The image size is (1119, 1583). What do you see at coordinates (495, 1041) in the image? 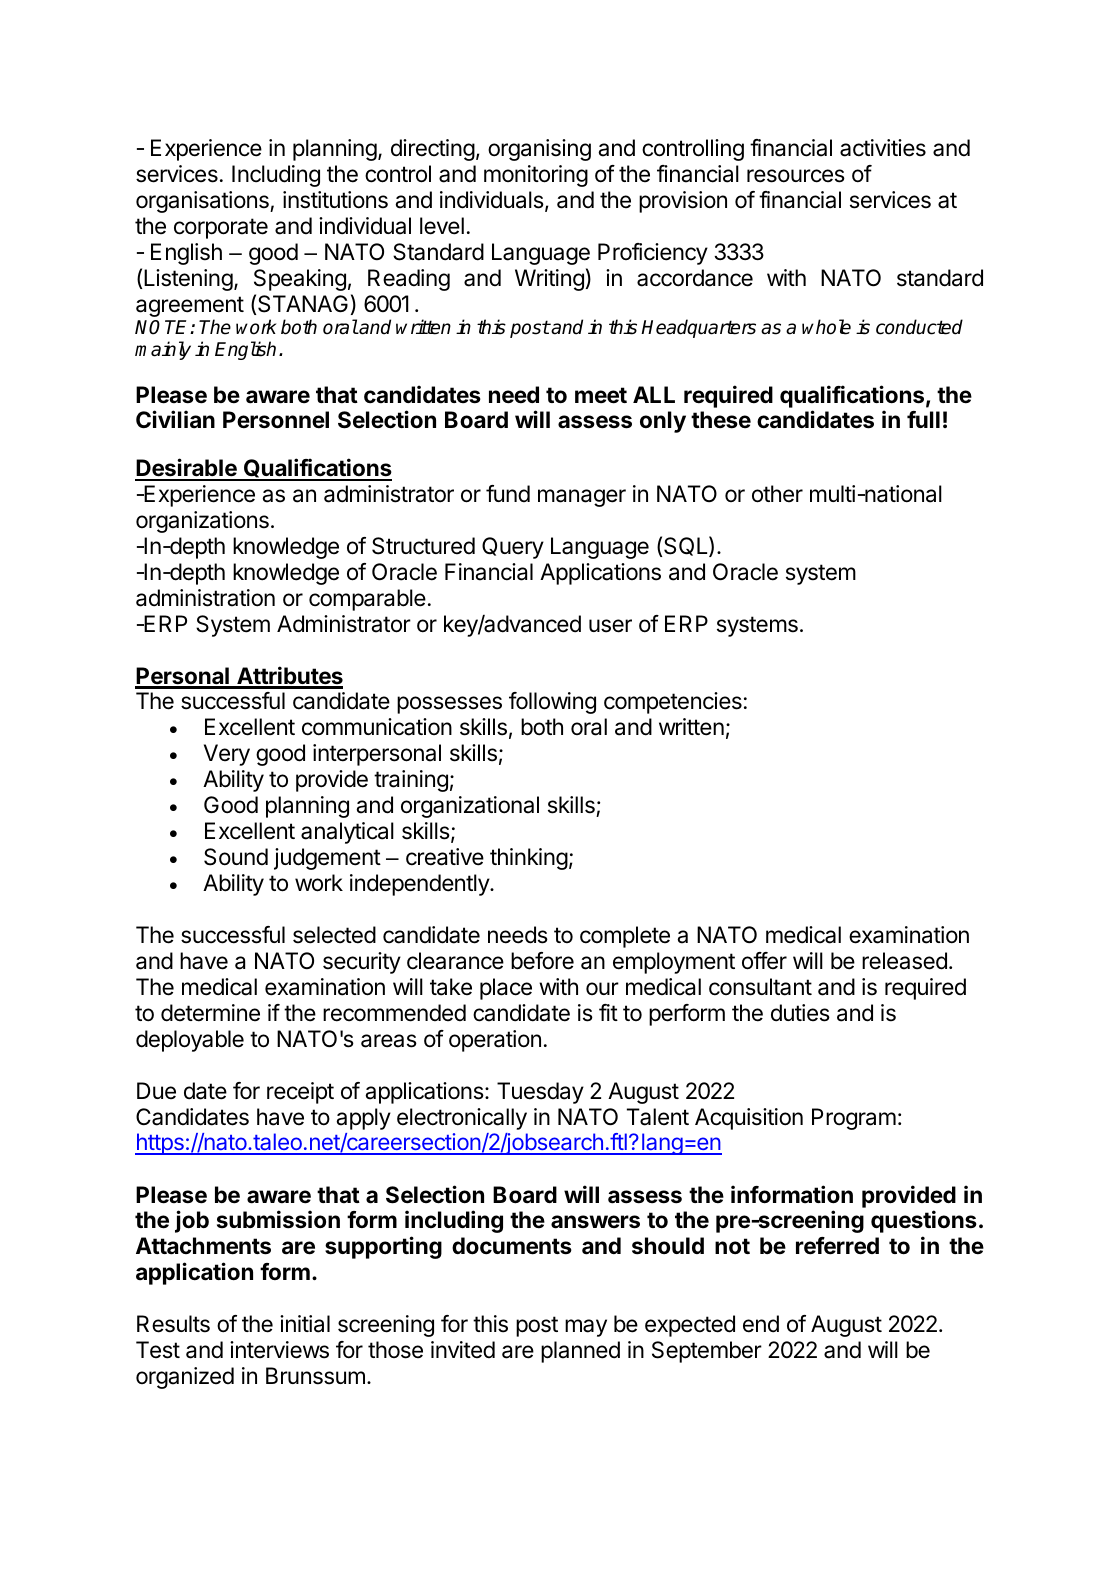
I see `operation` at bounding box center [495, 1041].
